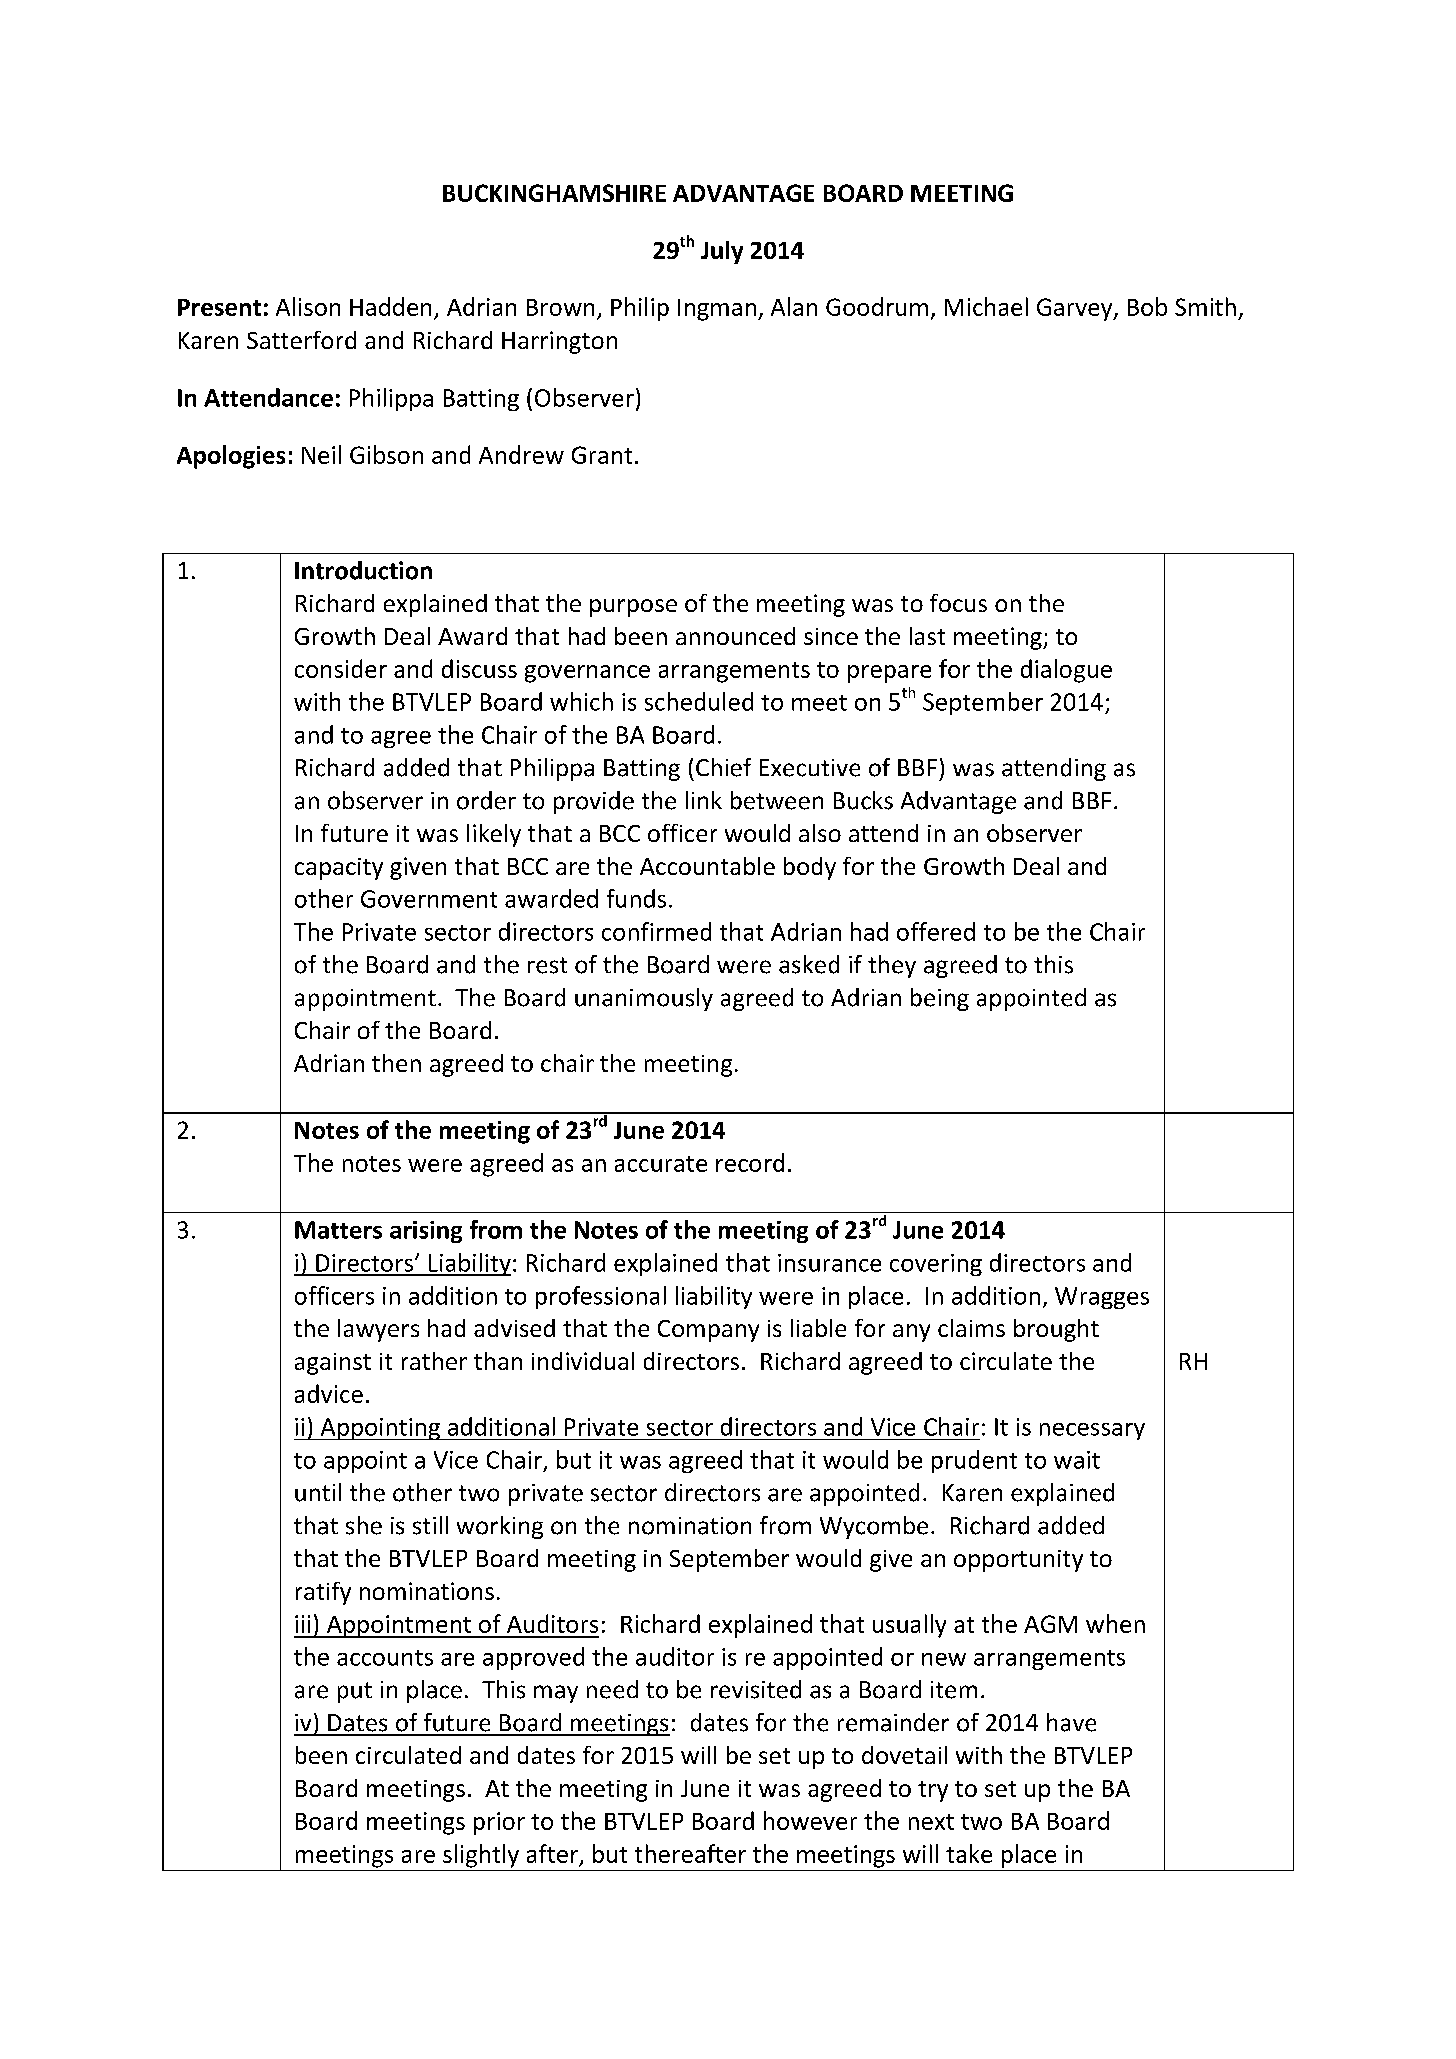 This document has width=1456, height=2059. What do you see at coordinates (1066, 671) in the document?
I see `dialogue` at bounding box center [1066, 671].
